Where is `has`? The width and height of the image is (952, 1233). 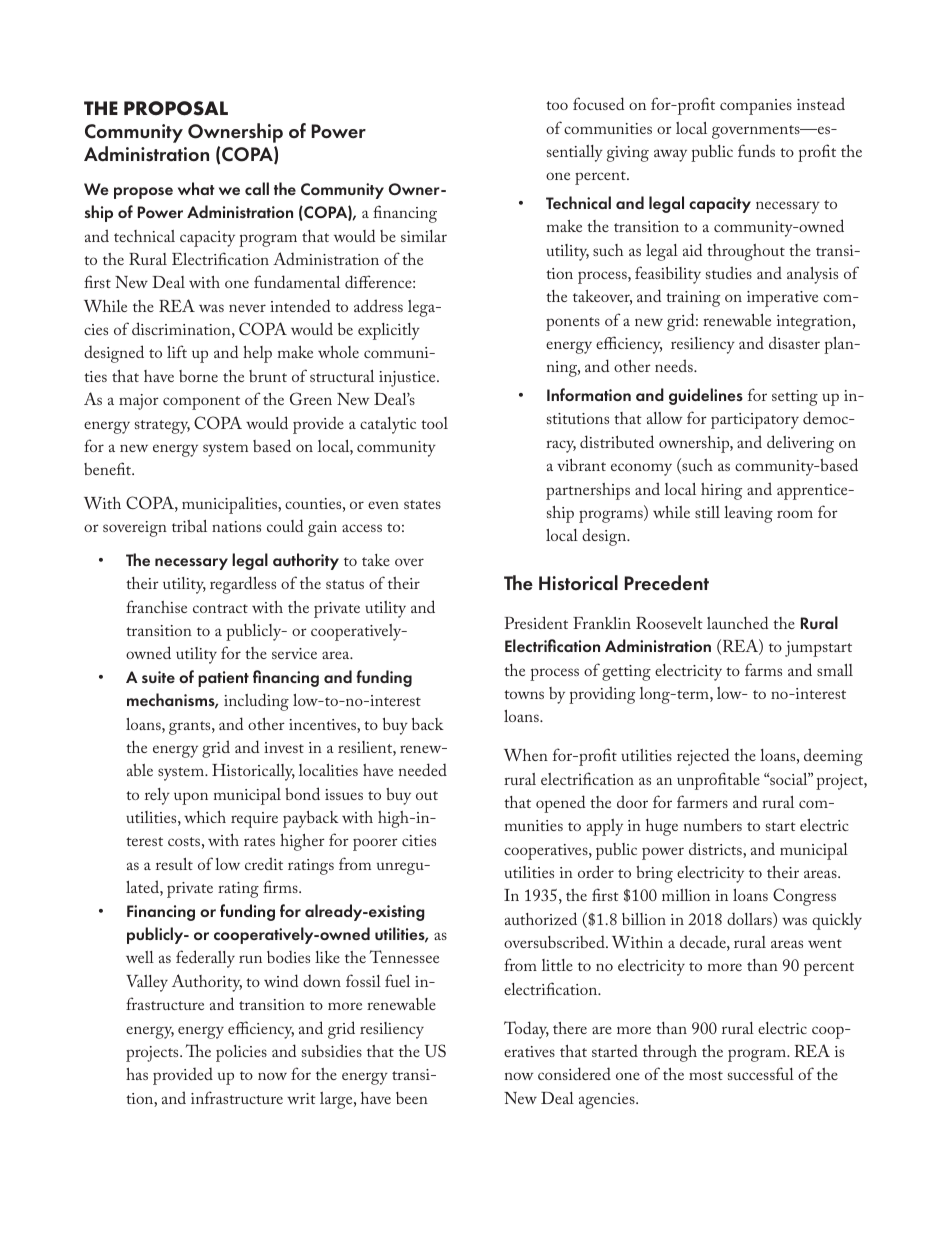 has is located at coordinates (137, 1074).
